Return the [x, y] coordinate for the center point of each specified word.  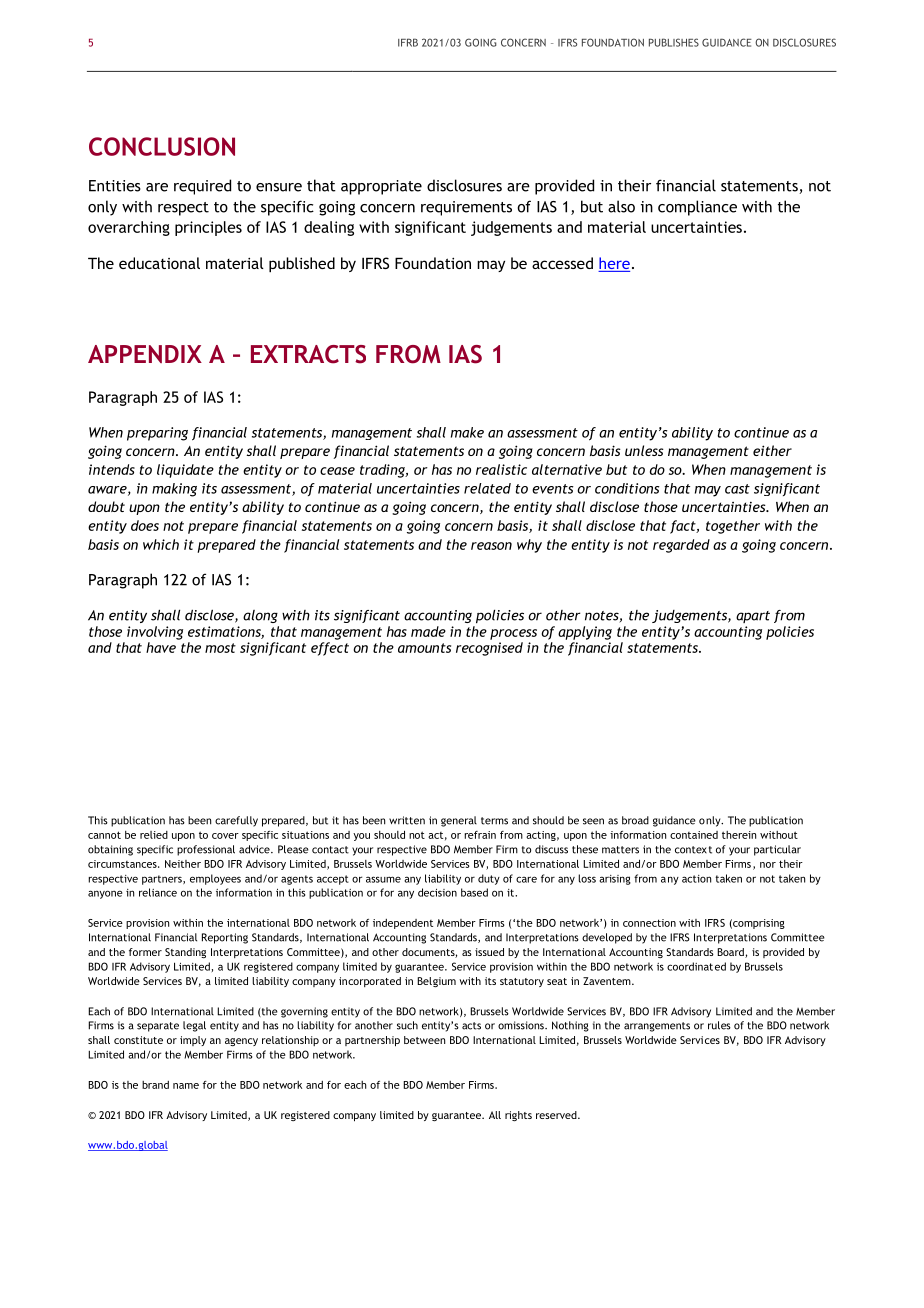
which [161, 544]
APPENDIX [145, 354]
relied [154, 835]
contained [694, 835]
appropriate [381, 187]
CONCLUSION [162, 146]
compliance [697, 208]
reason [491, 546]
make [467, 432]
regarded [681, 546]
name [186, 1086]
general [459, 821]
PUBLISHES [674, 42]
